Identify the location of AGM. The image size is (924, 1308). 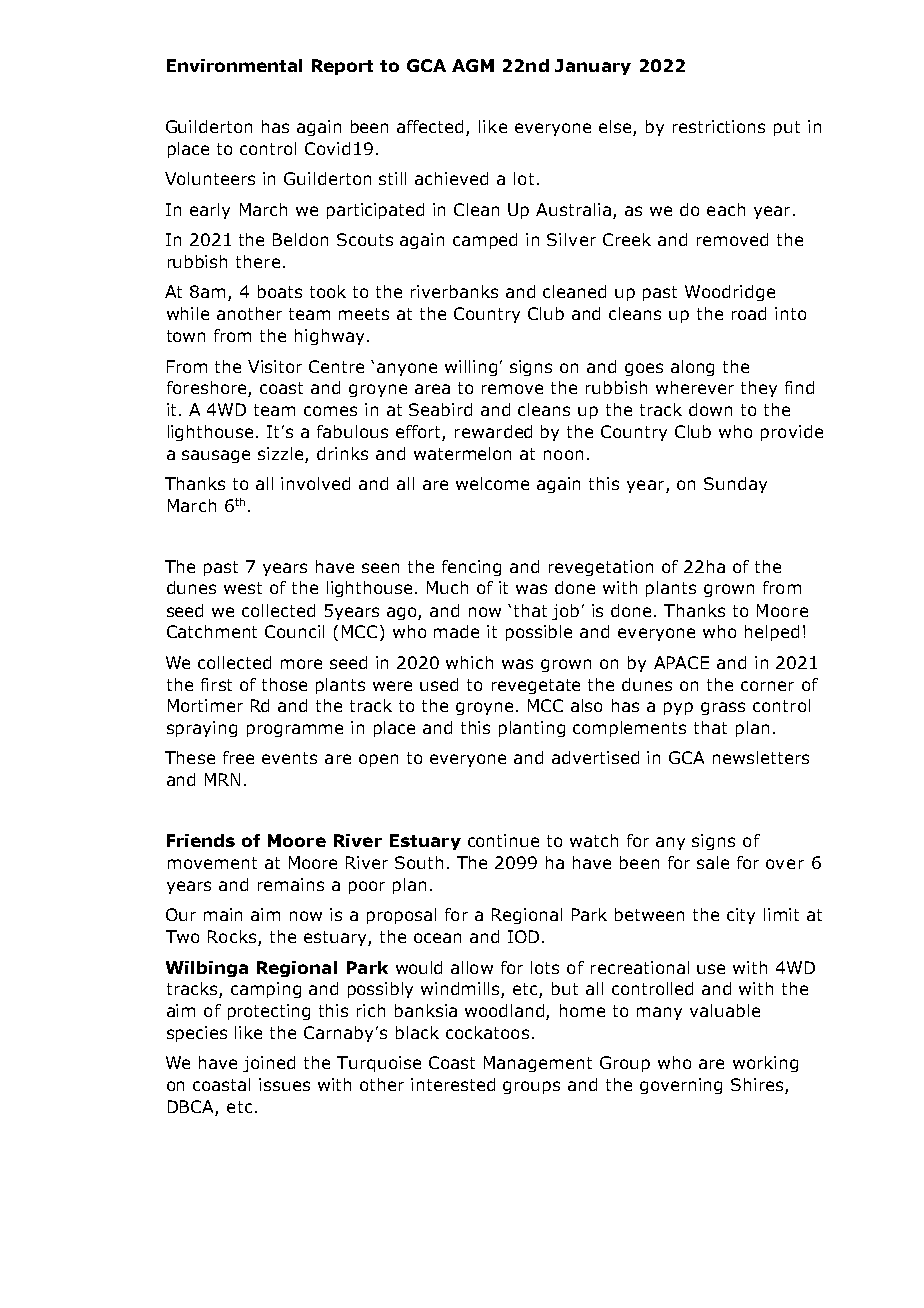
(473, 65).
